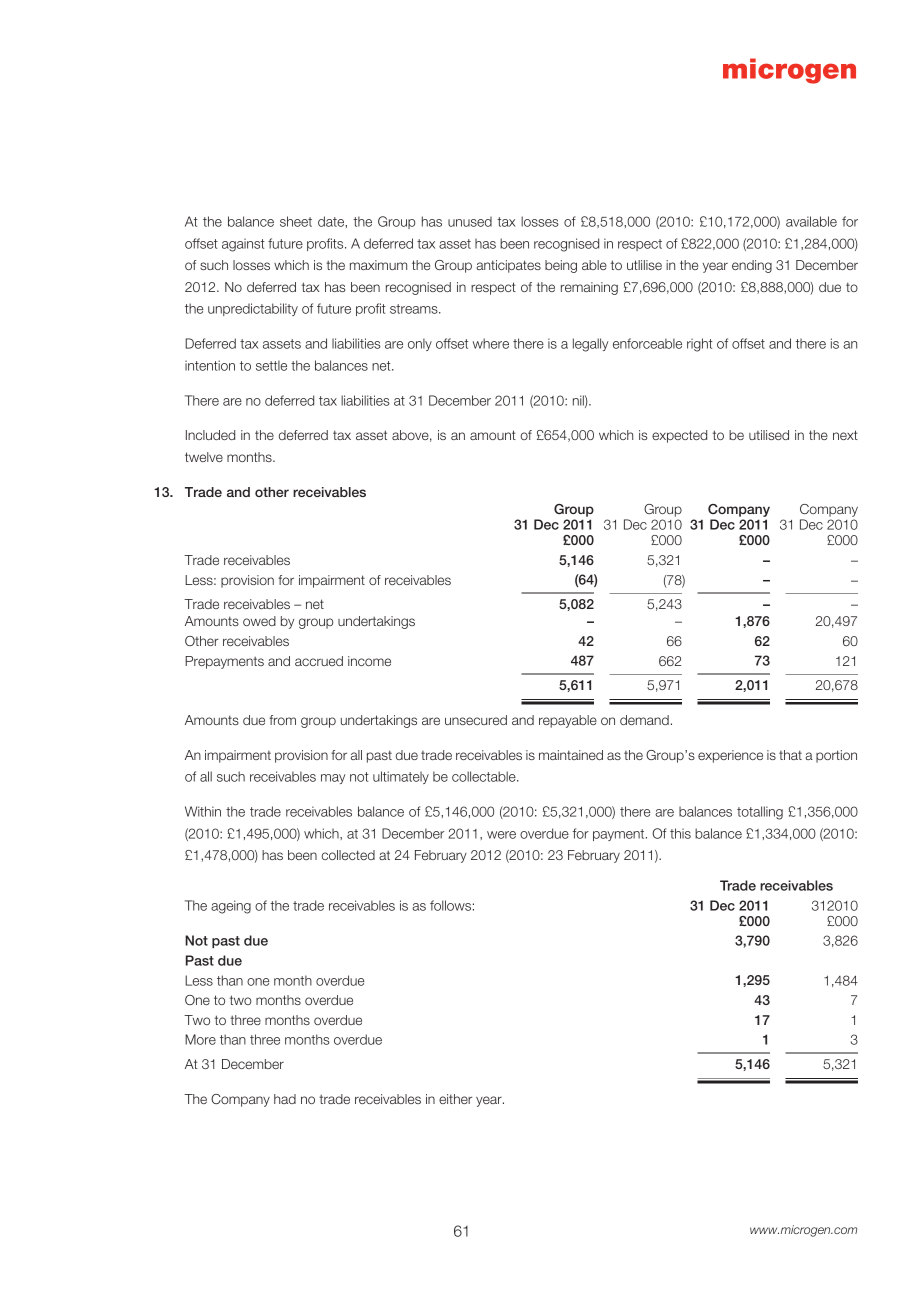 This screenshot has height=1308, width=924. I want to click on that, so click(790, 755).
